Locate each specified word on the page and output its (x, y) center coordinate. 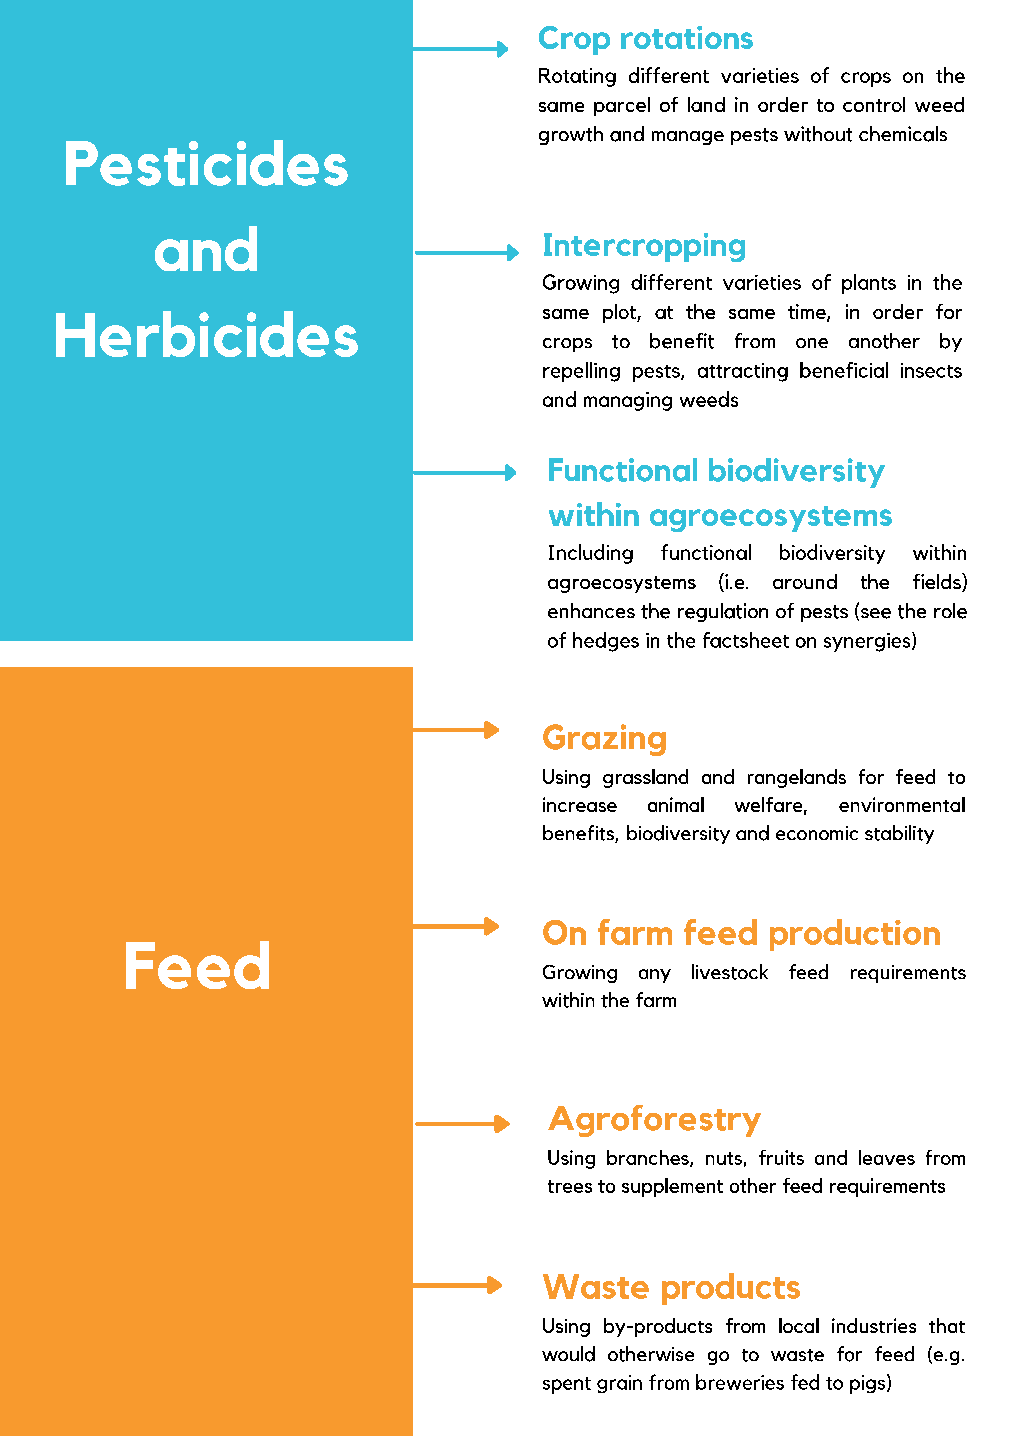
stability (899, 834)
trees (570, 1186)
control (874, 104)
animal (676, 804)
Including (591, 554)
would (568, 1354)
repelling (581, 372)
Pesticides (207, 163)
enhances (591, 610)
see (874, 614)
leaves (887, 1157)
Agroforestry (654, 1121)
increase (580, 804)
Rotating (577, 77)
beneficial (844, 370)
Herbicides (207, 334)
